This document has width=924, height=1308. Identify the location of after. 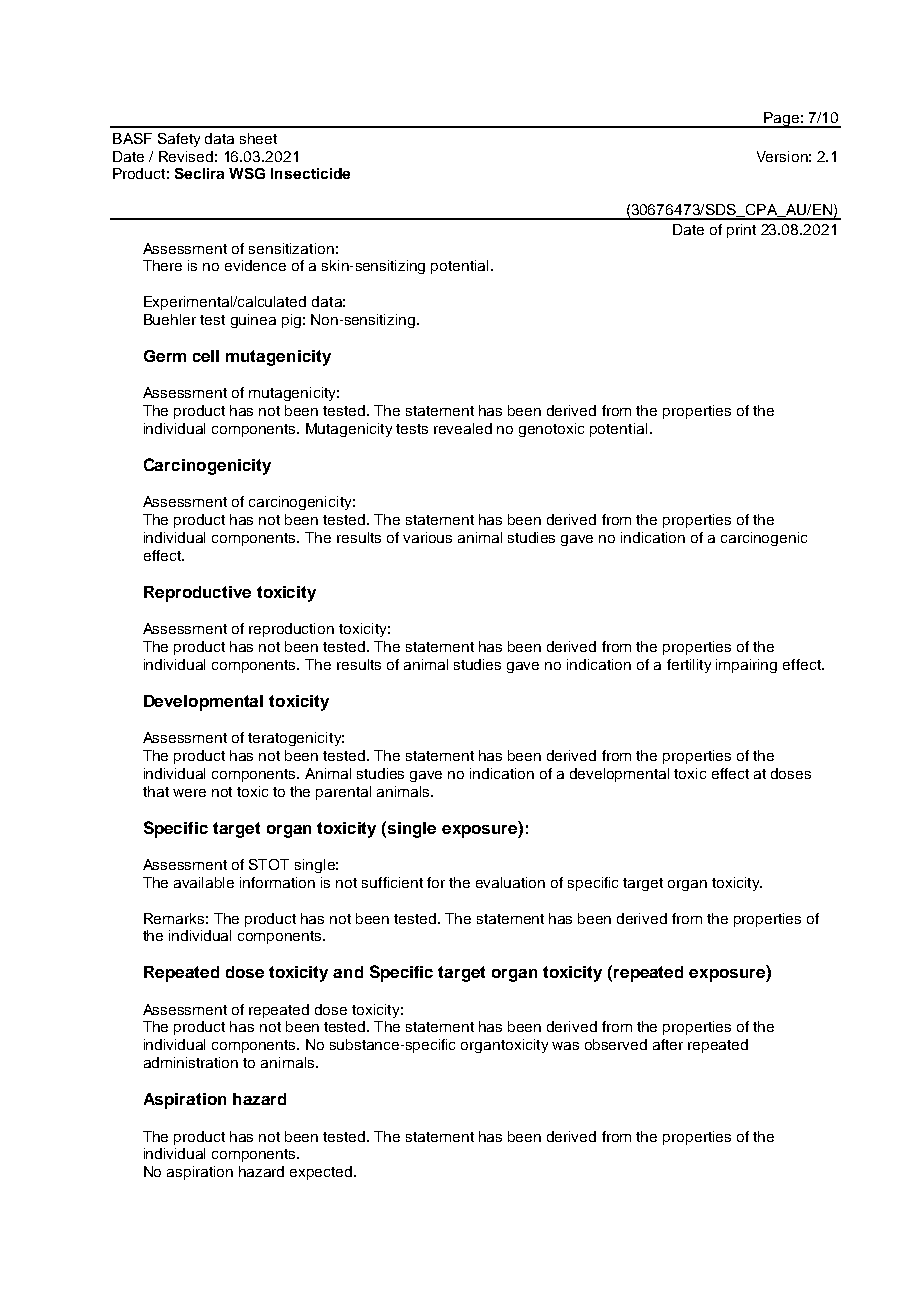
(668, 1044).
